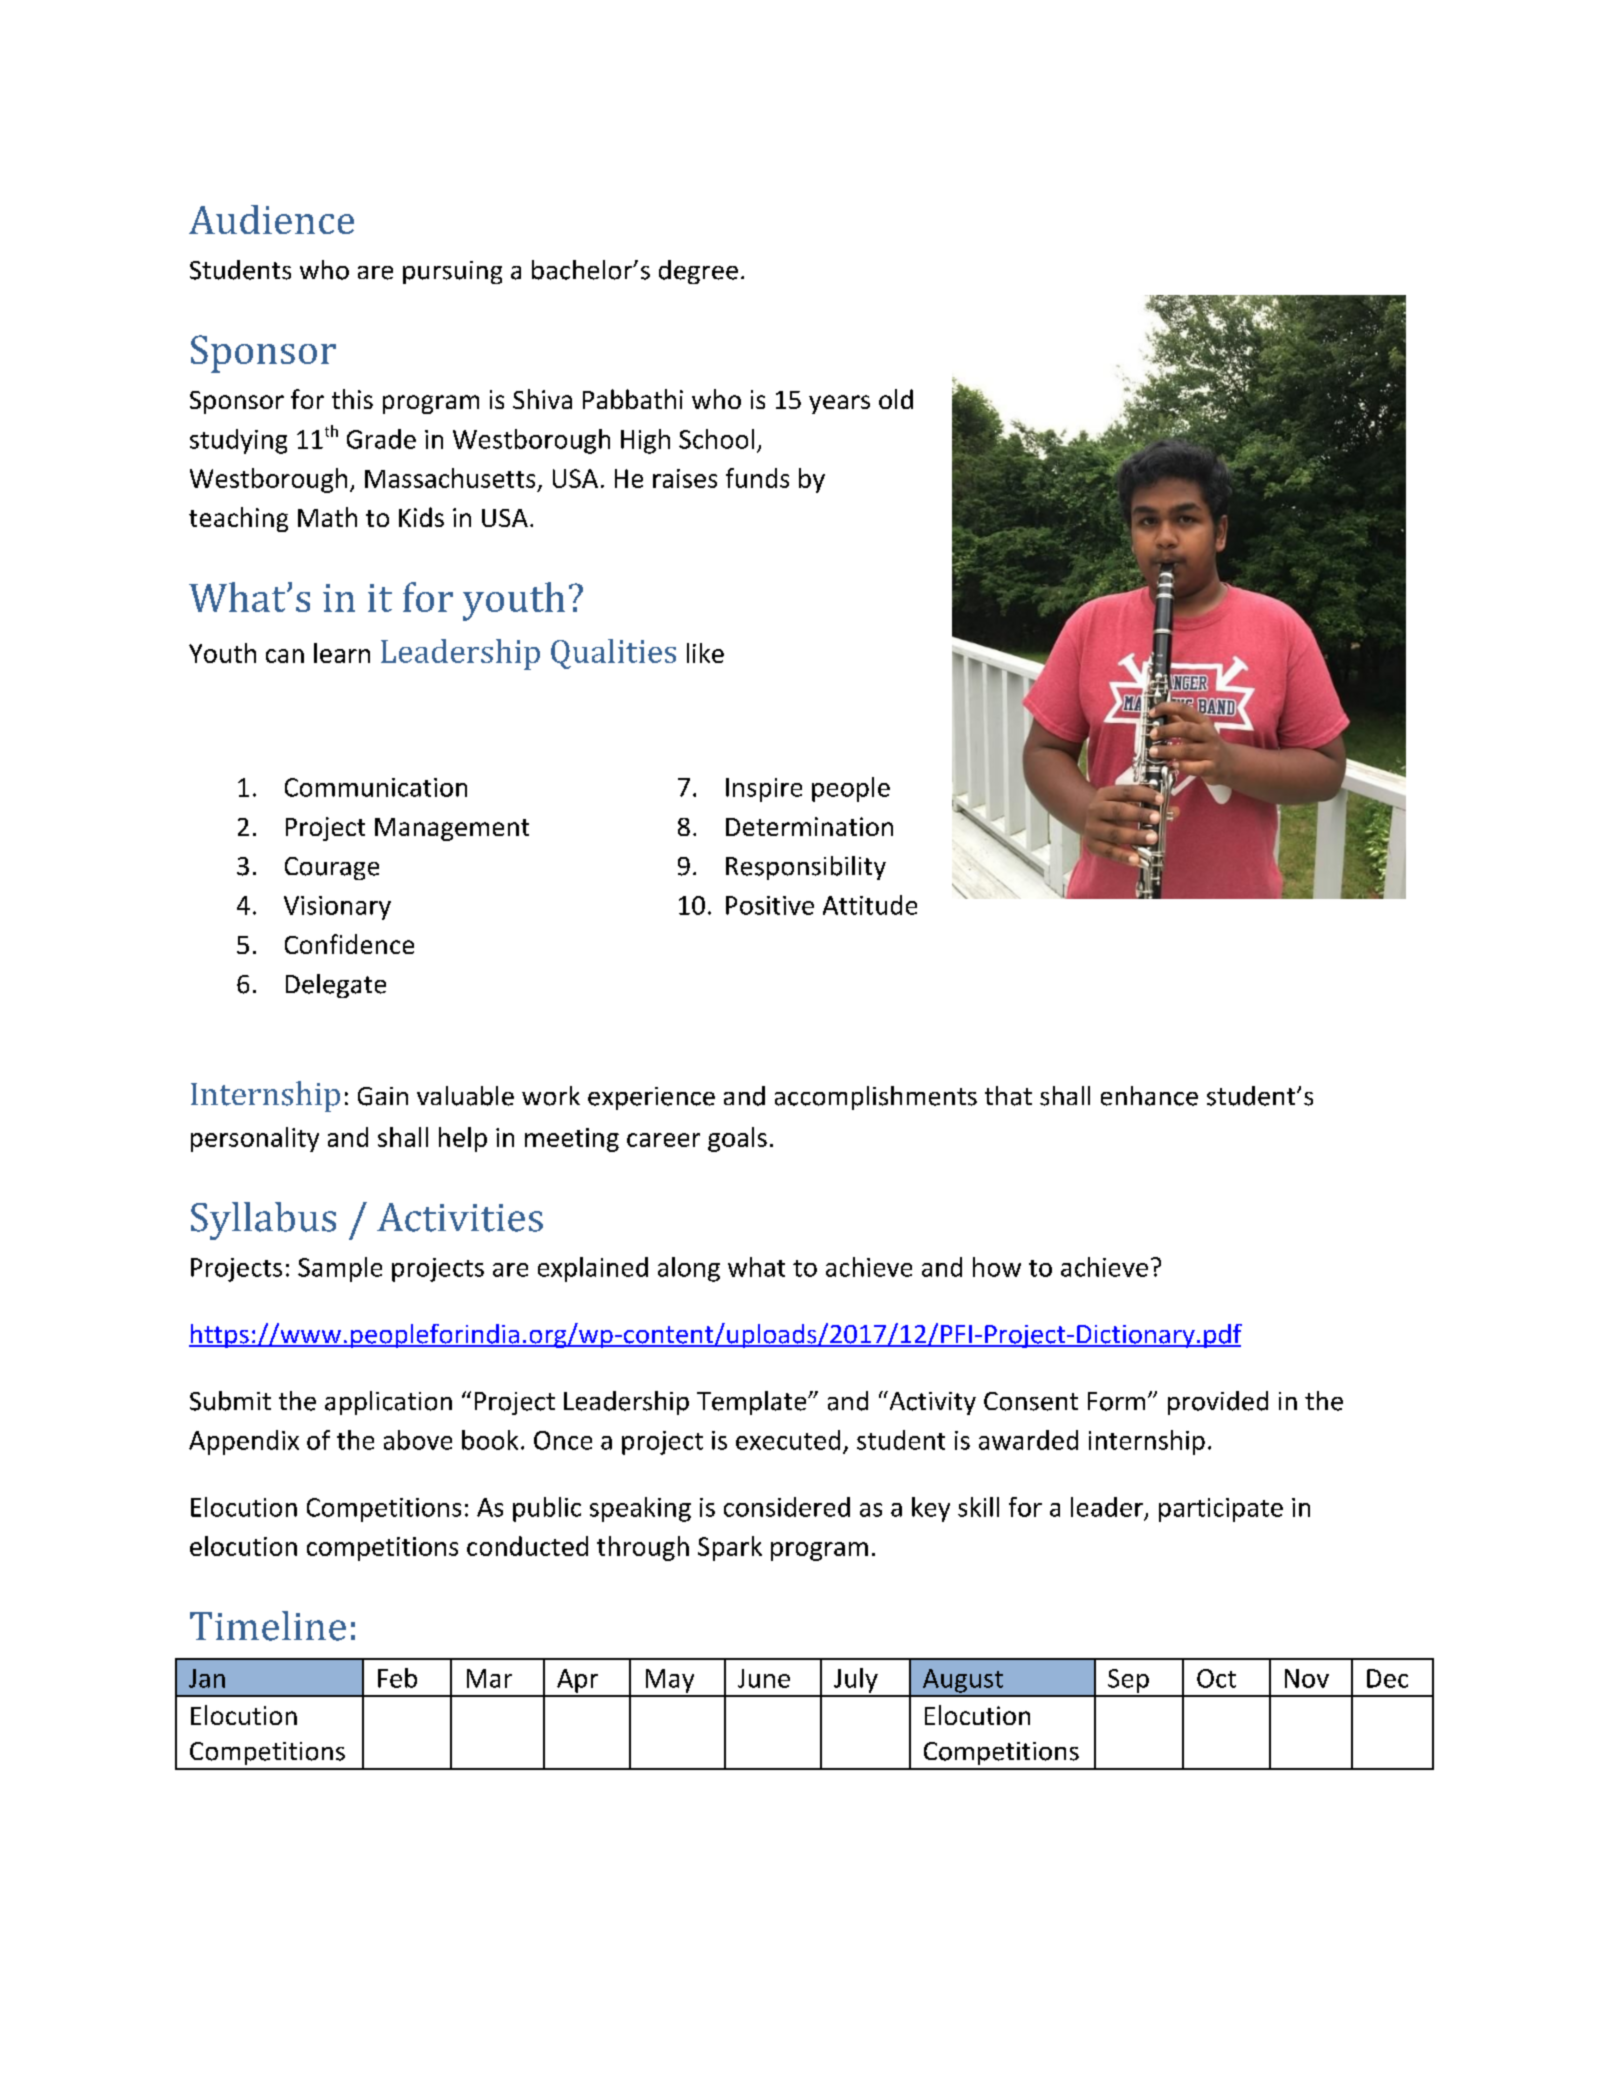 The image size is (1605, 2077). Describe the element at coordinates (340, 1269) in the page. I see `Sample` at that location.
